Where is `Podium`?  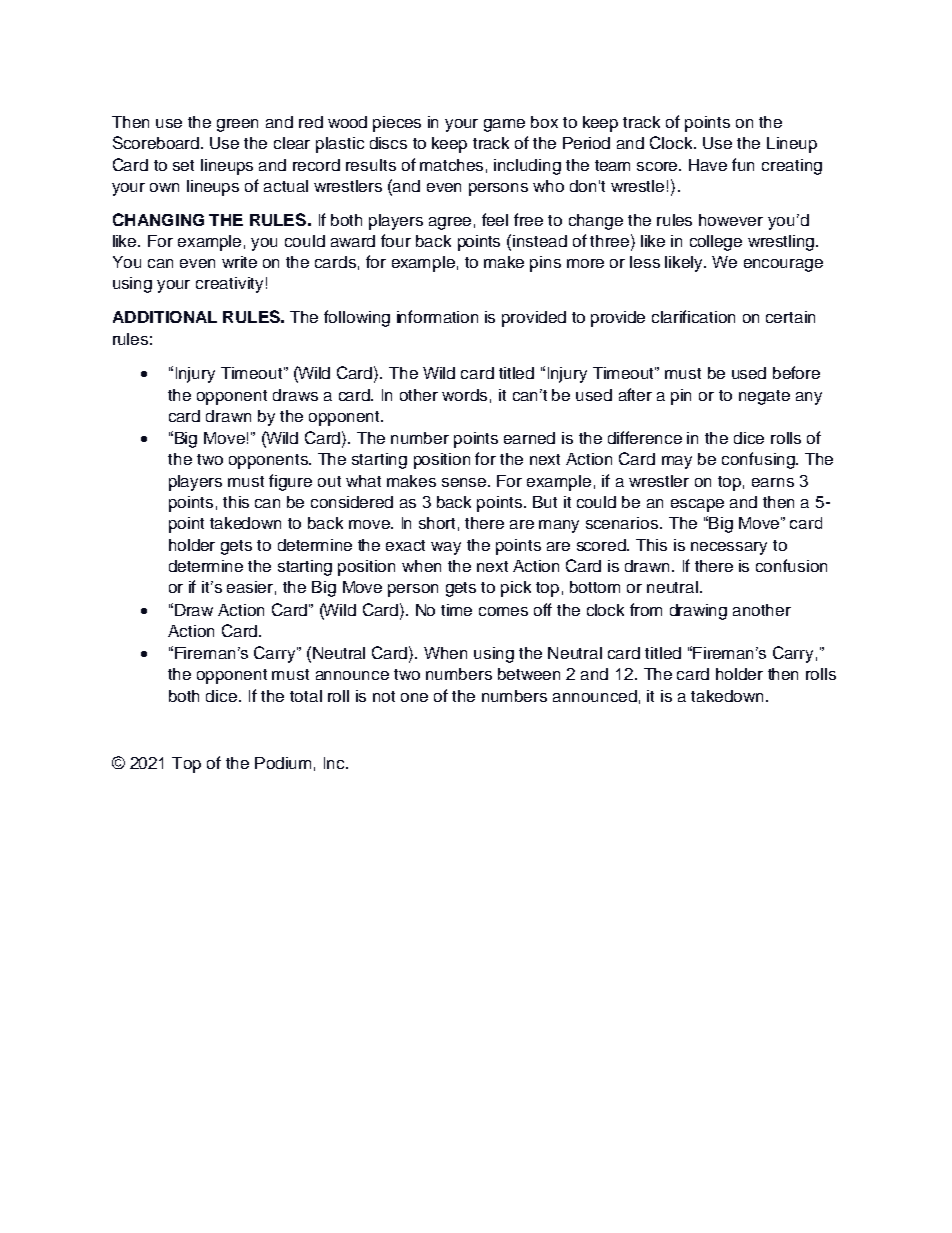
Podium is located at coordinates (283, 763).
